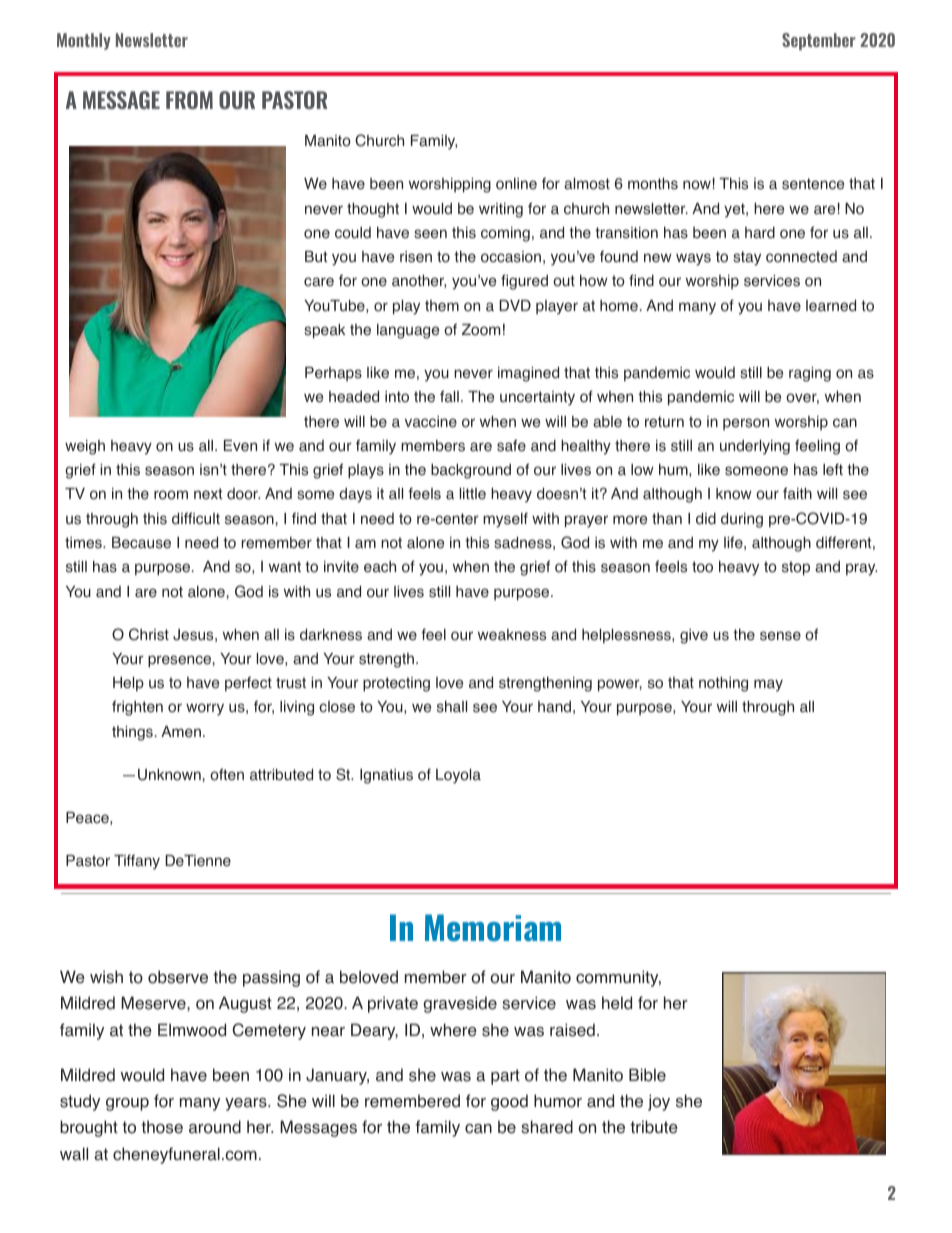 This screenshot has height=1233, width=952. What do you see at coordinates (181, 732) in the screenshot?
I see `Amen` at bounding box center [181, 732].
